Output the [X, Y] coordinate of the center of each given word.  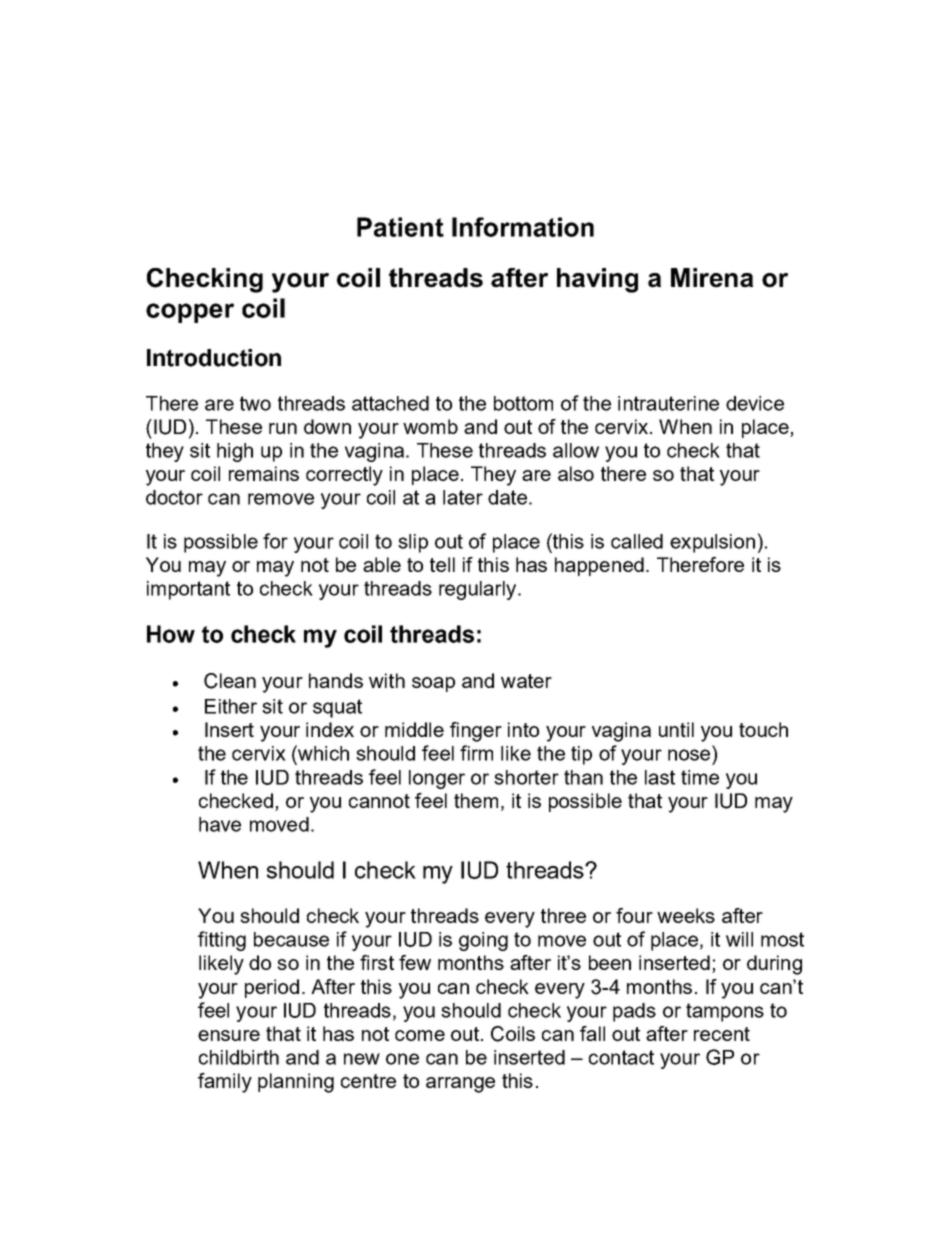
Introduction [214, 358]
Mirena [712, 278]
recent [722, 1034]
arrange [460, 1085]
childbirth [239, 1057]
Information [523, 227]
